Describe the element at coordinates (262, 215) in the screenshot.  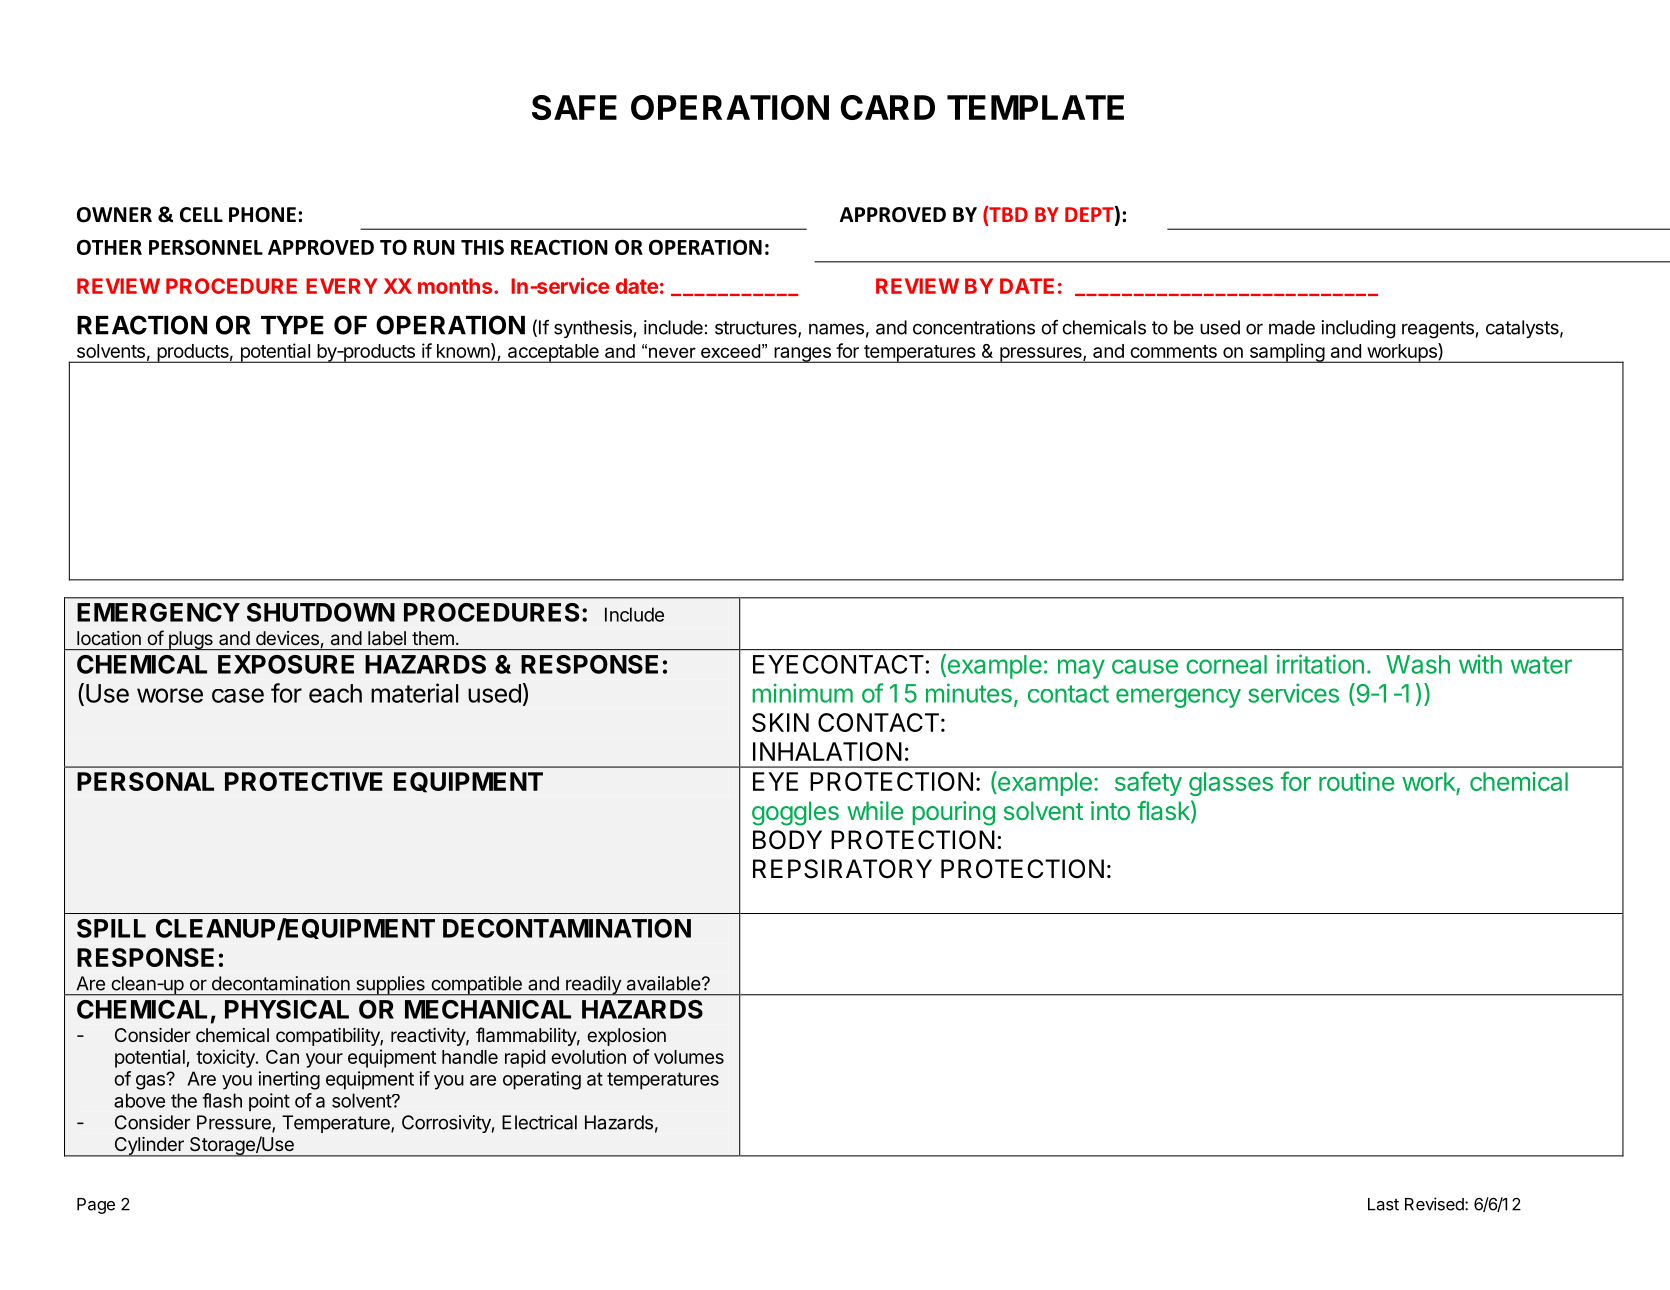
I see `PHONE` at that location.
